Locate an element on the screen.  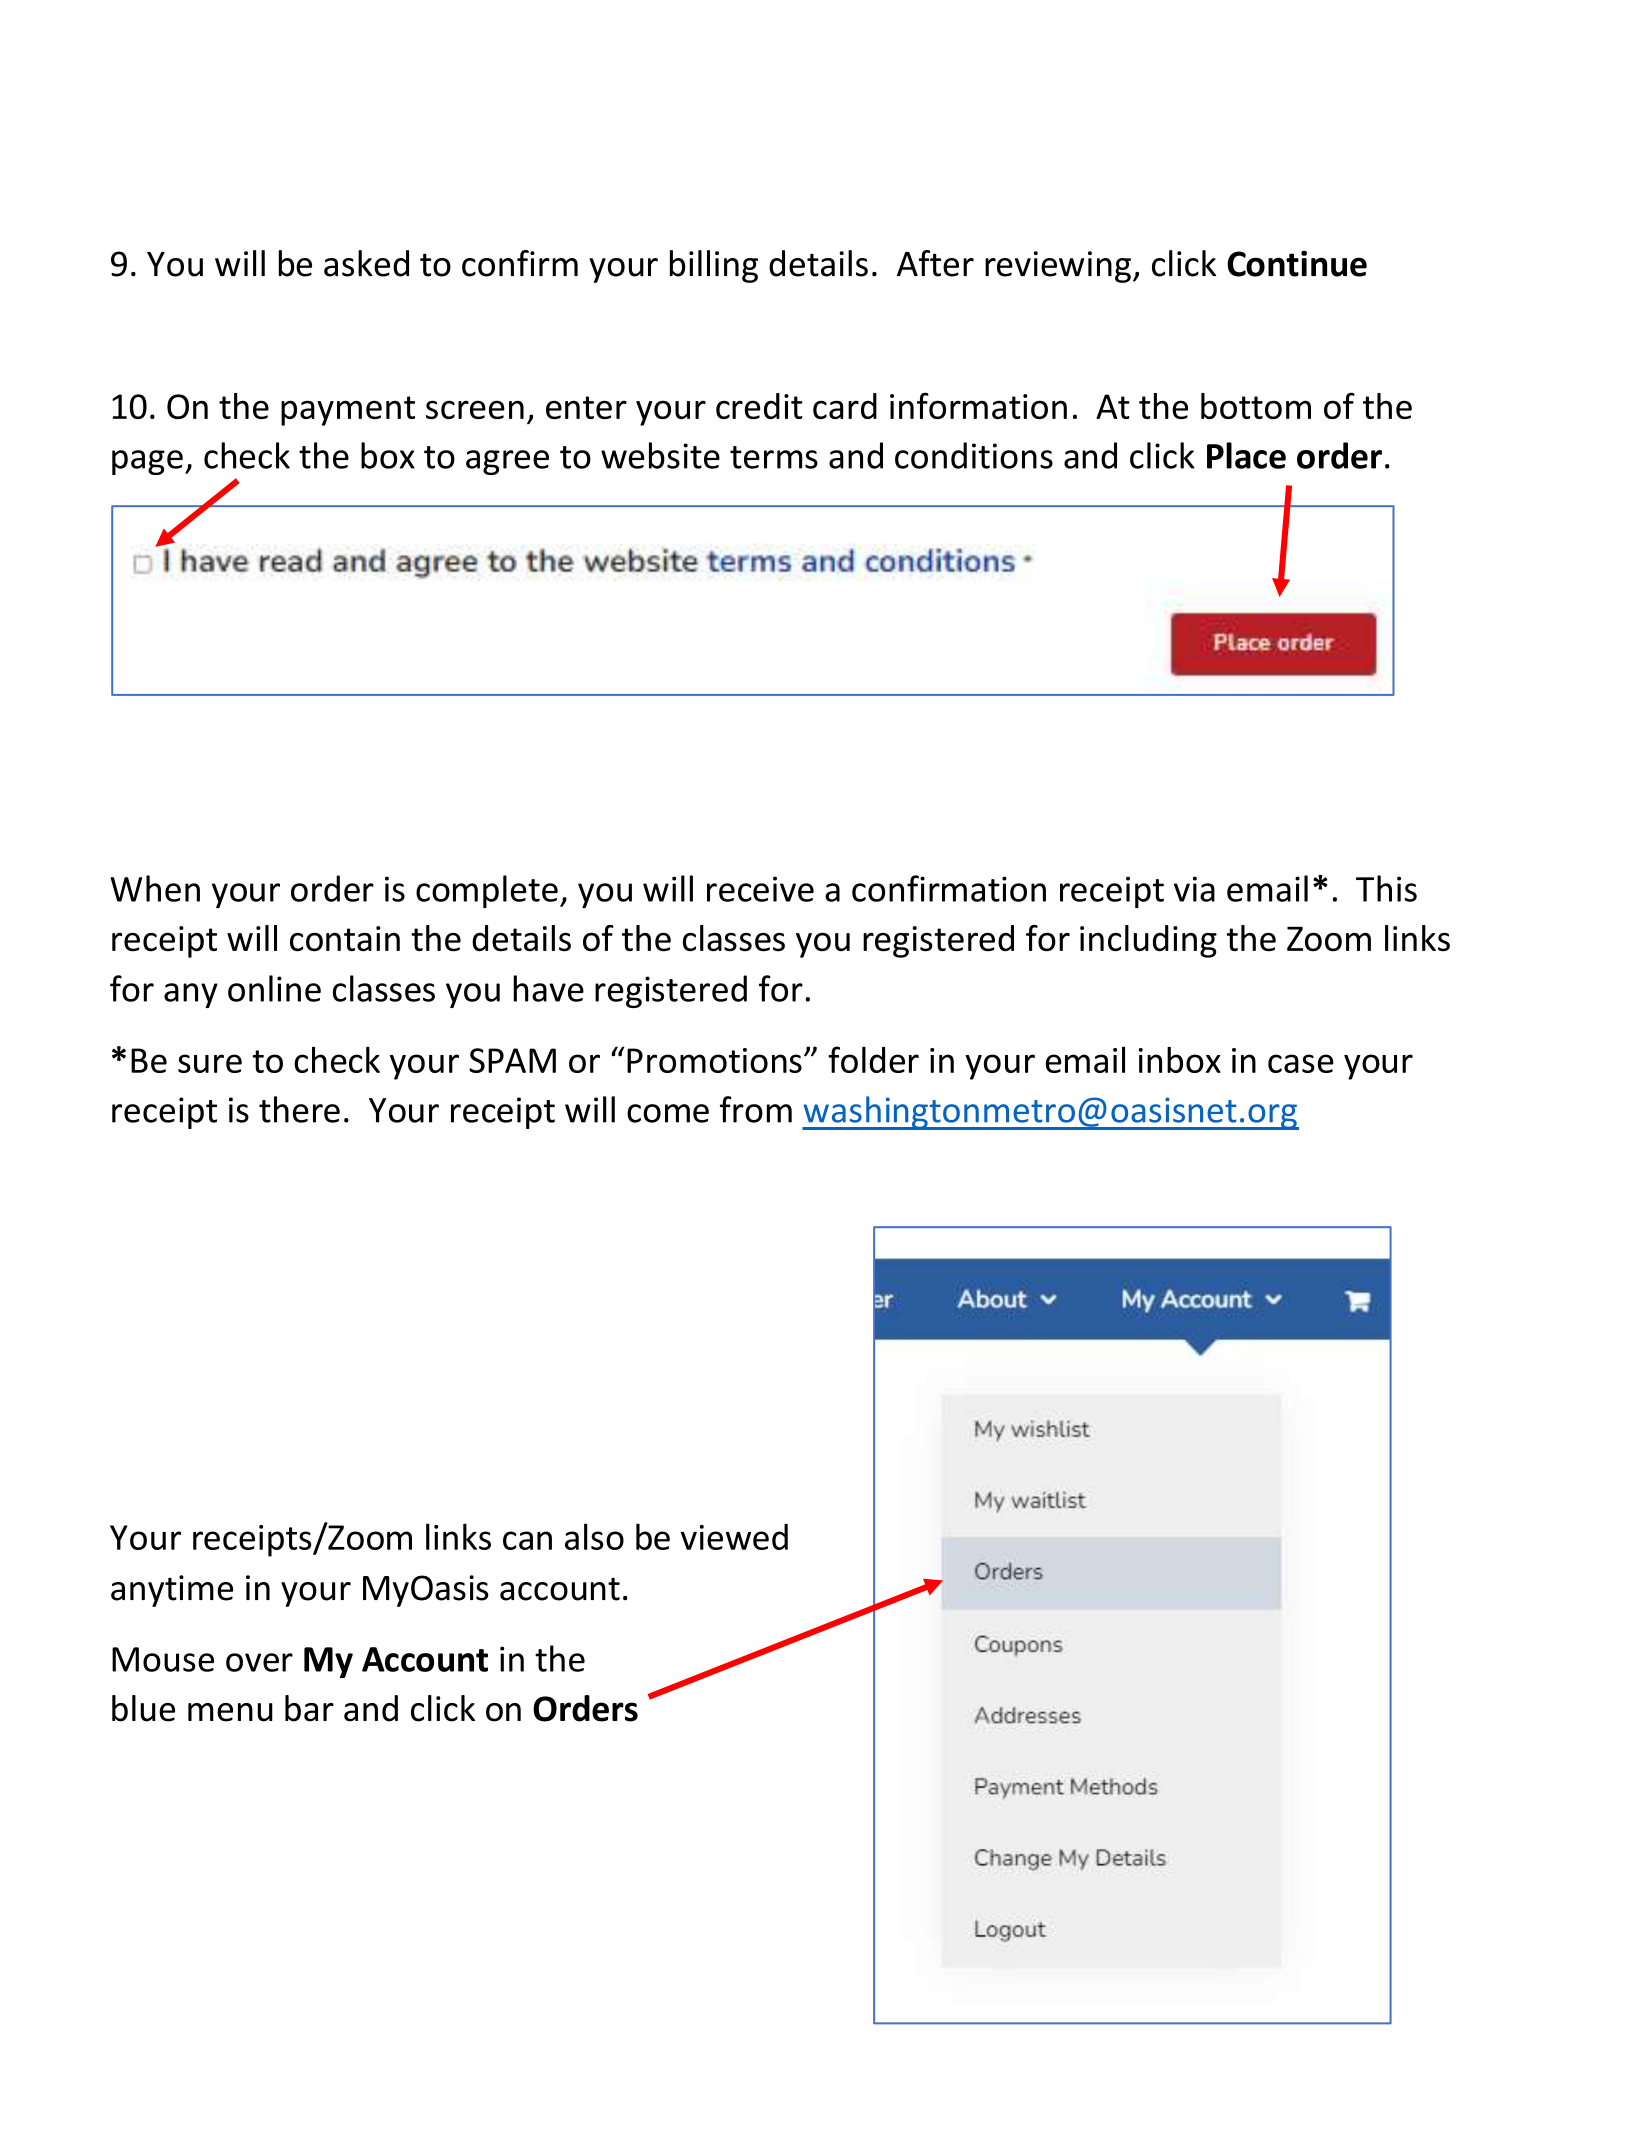
viewed is located at coordinates (734, 1537).
